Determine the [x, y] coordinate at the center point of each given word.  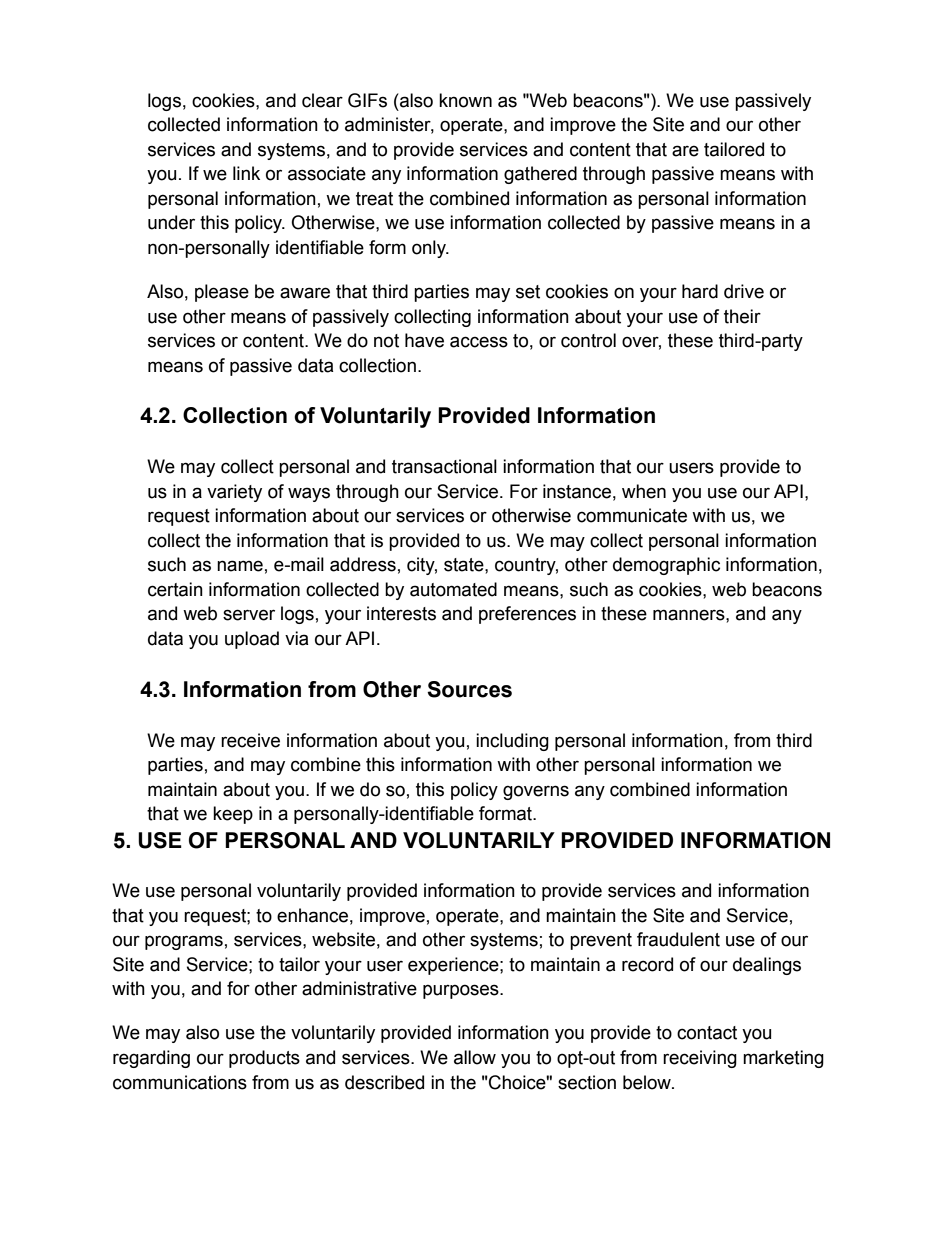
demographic [666, 566]
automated [453, 589]
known [465, 100]
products [264, 1059]
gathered [540, 175]
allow [475, 1057]
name [240, 566]
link [246, 173]
